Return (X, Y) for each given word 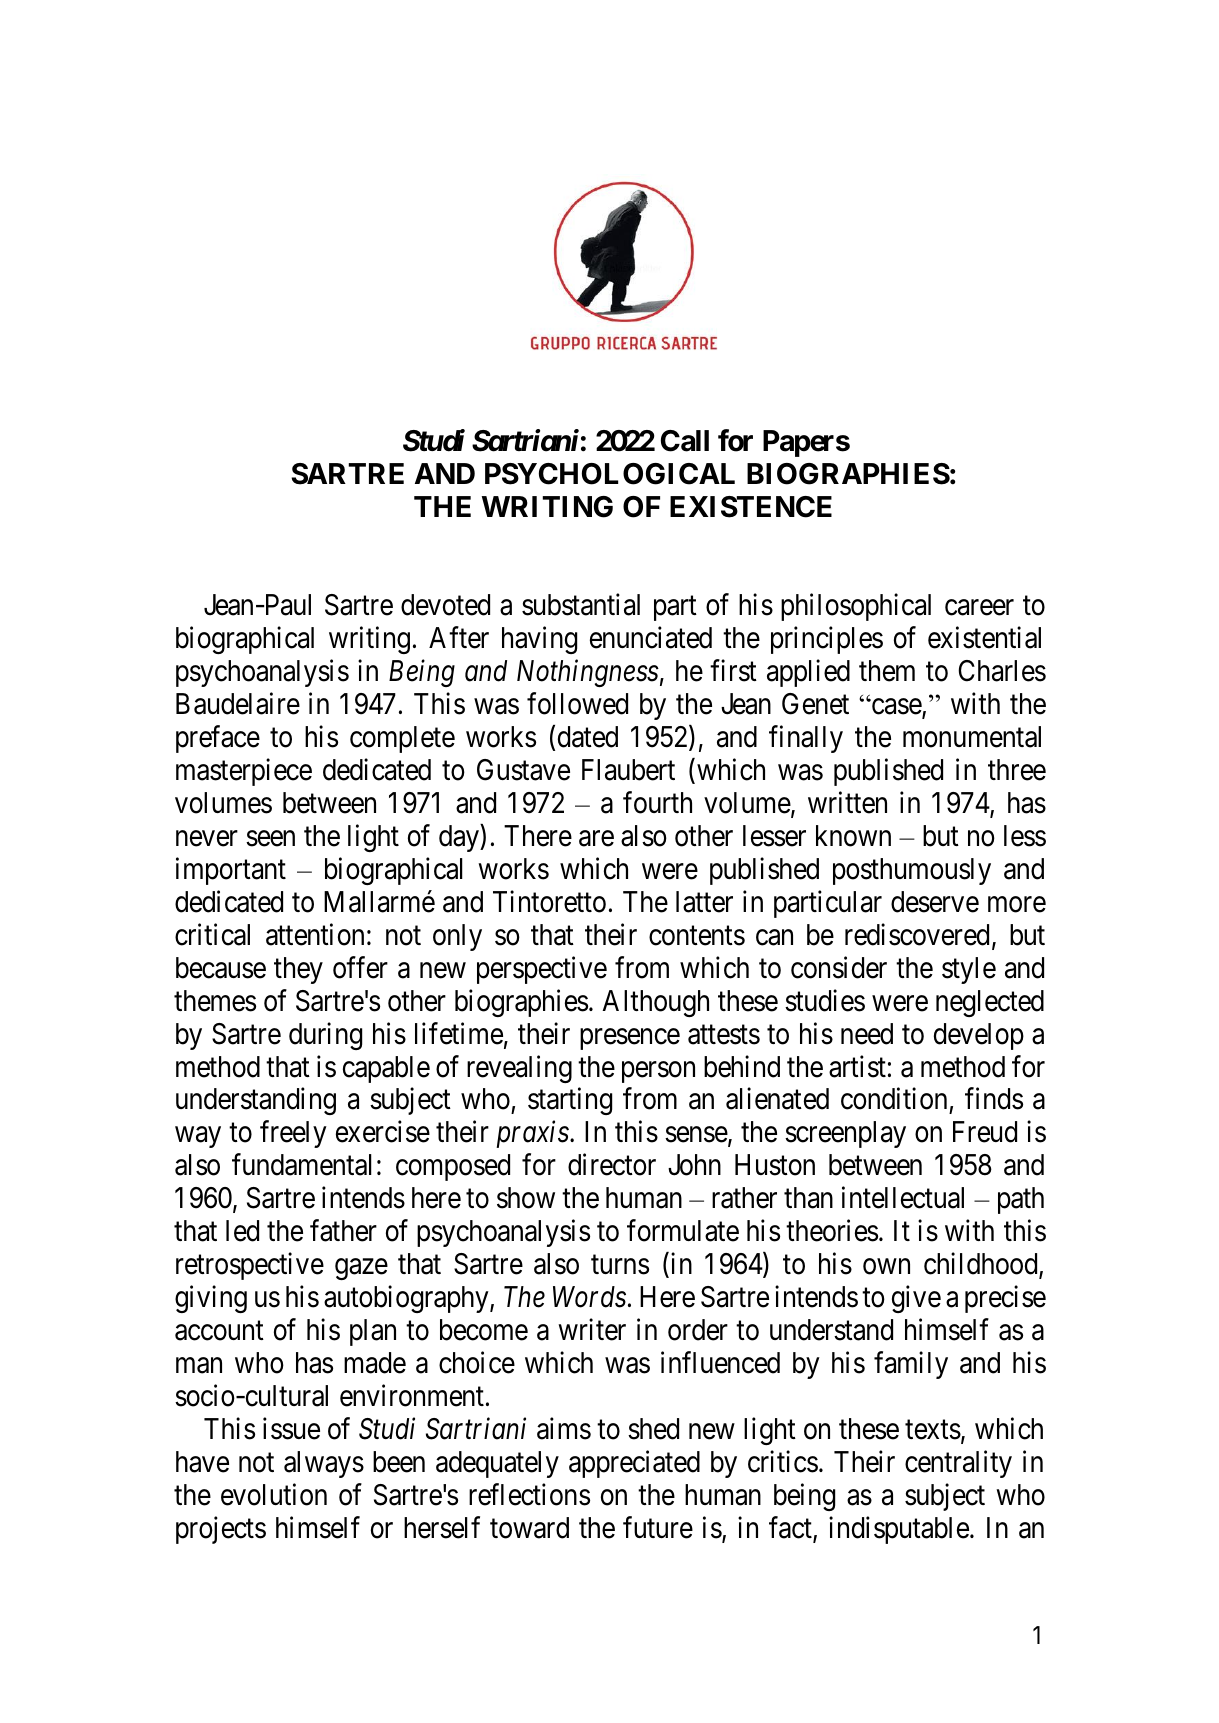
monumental (972, 737)
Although (655, 1003)
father (343, 1231)
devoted (445, 605)
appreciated (634, 1464)
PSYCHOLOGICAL (610, 474)
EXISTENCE (751, 507)
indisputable (899, 1530)
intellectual (903, 1198)
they (298, 970)
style (969, 970)
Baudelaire (238, 703)
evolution (274, 1494)
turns (620, 1265)
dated (588, 737)
